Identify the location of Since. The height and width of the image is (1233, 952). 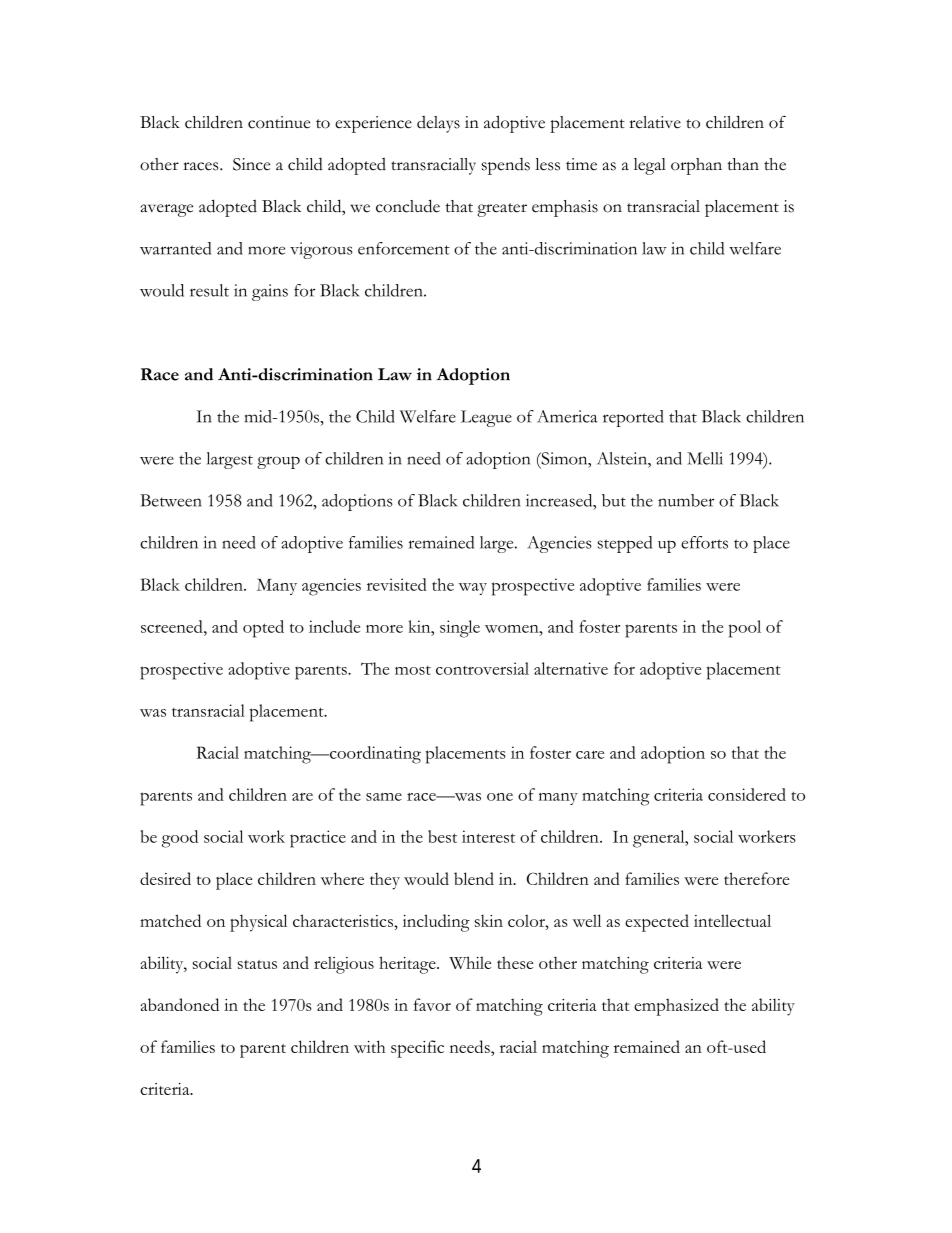
(251, 164).
